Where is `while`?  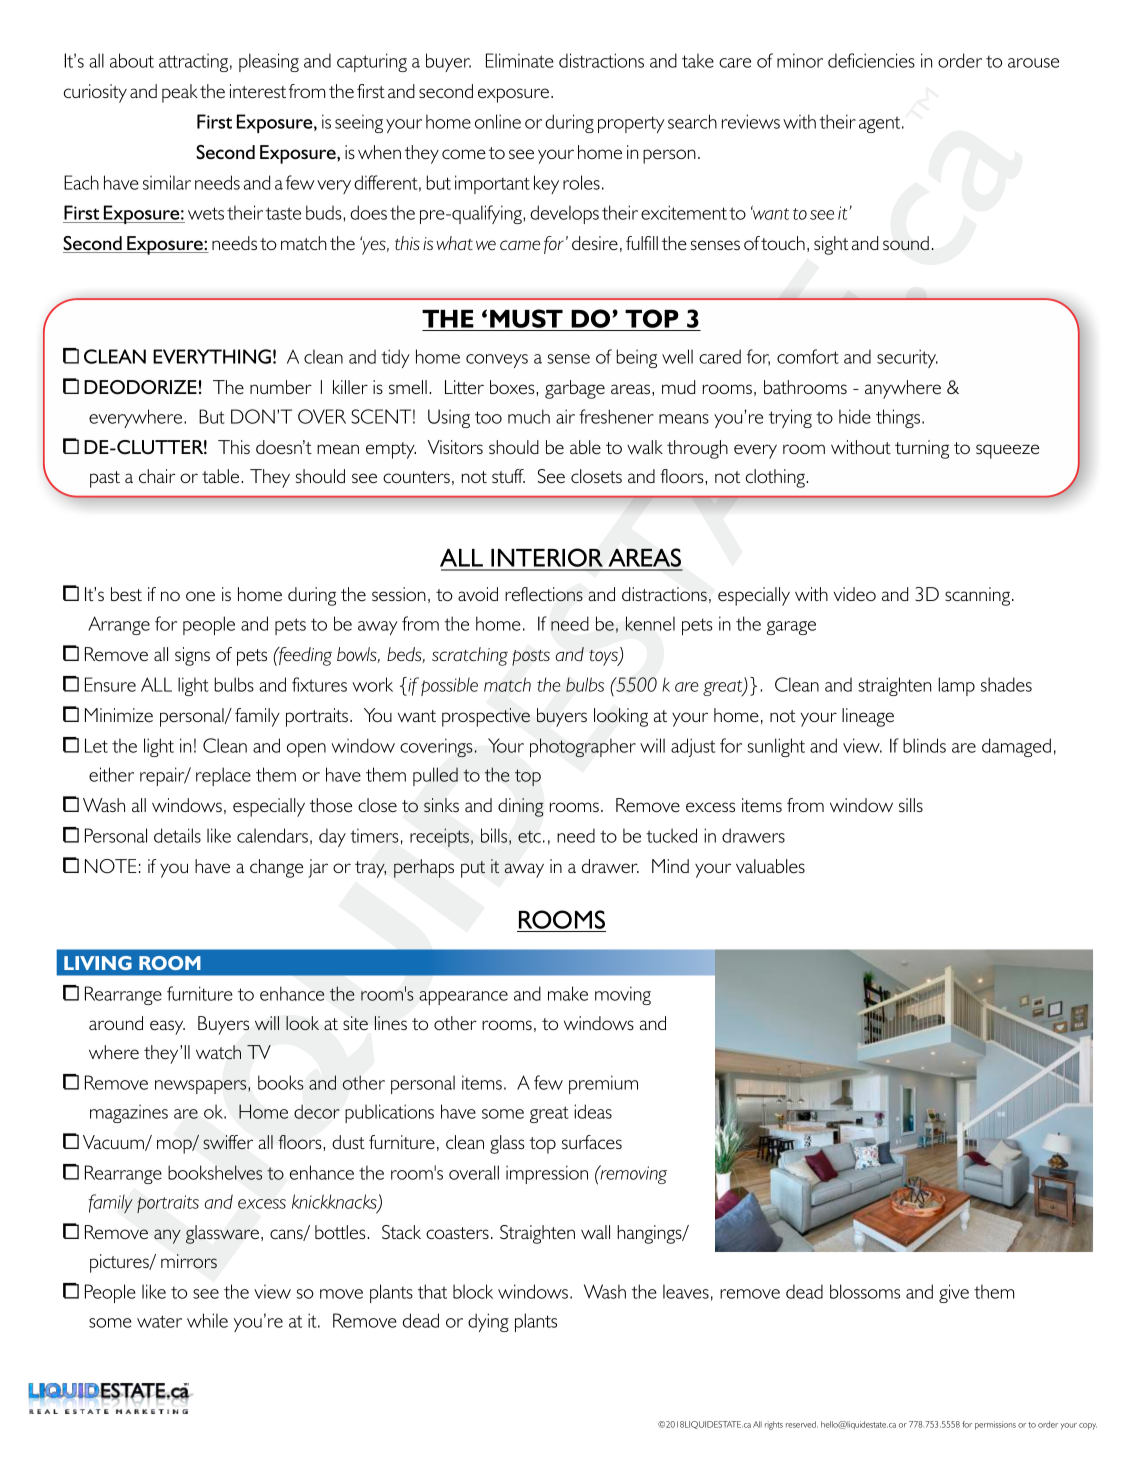
while is located at coordinates (207, 1320).
